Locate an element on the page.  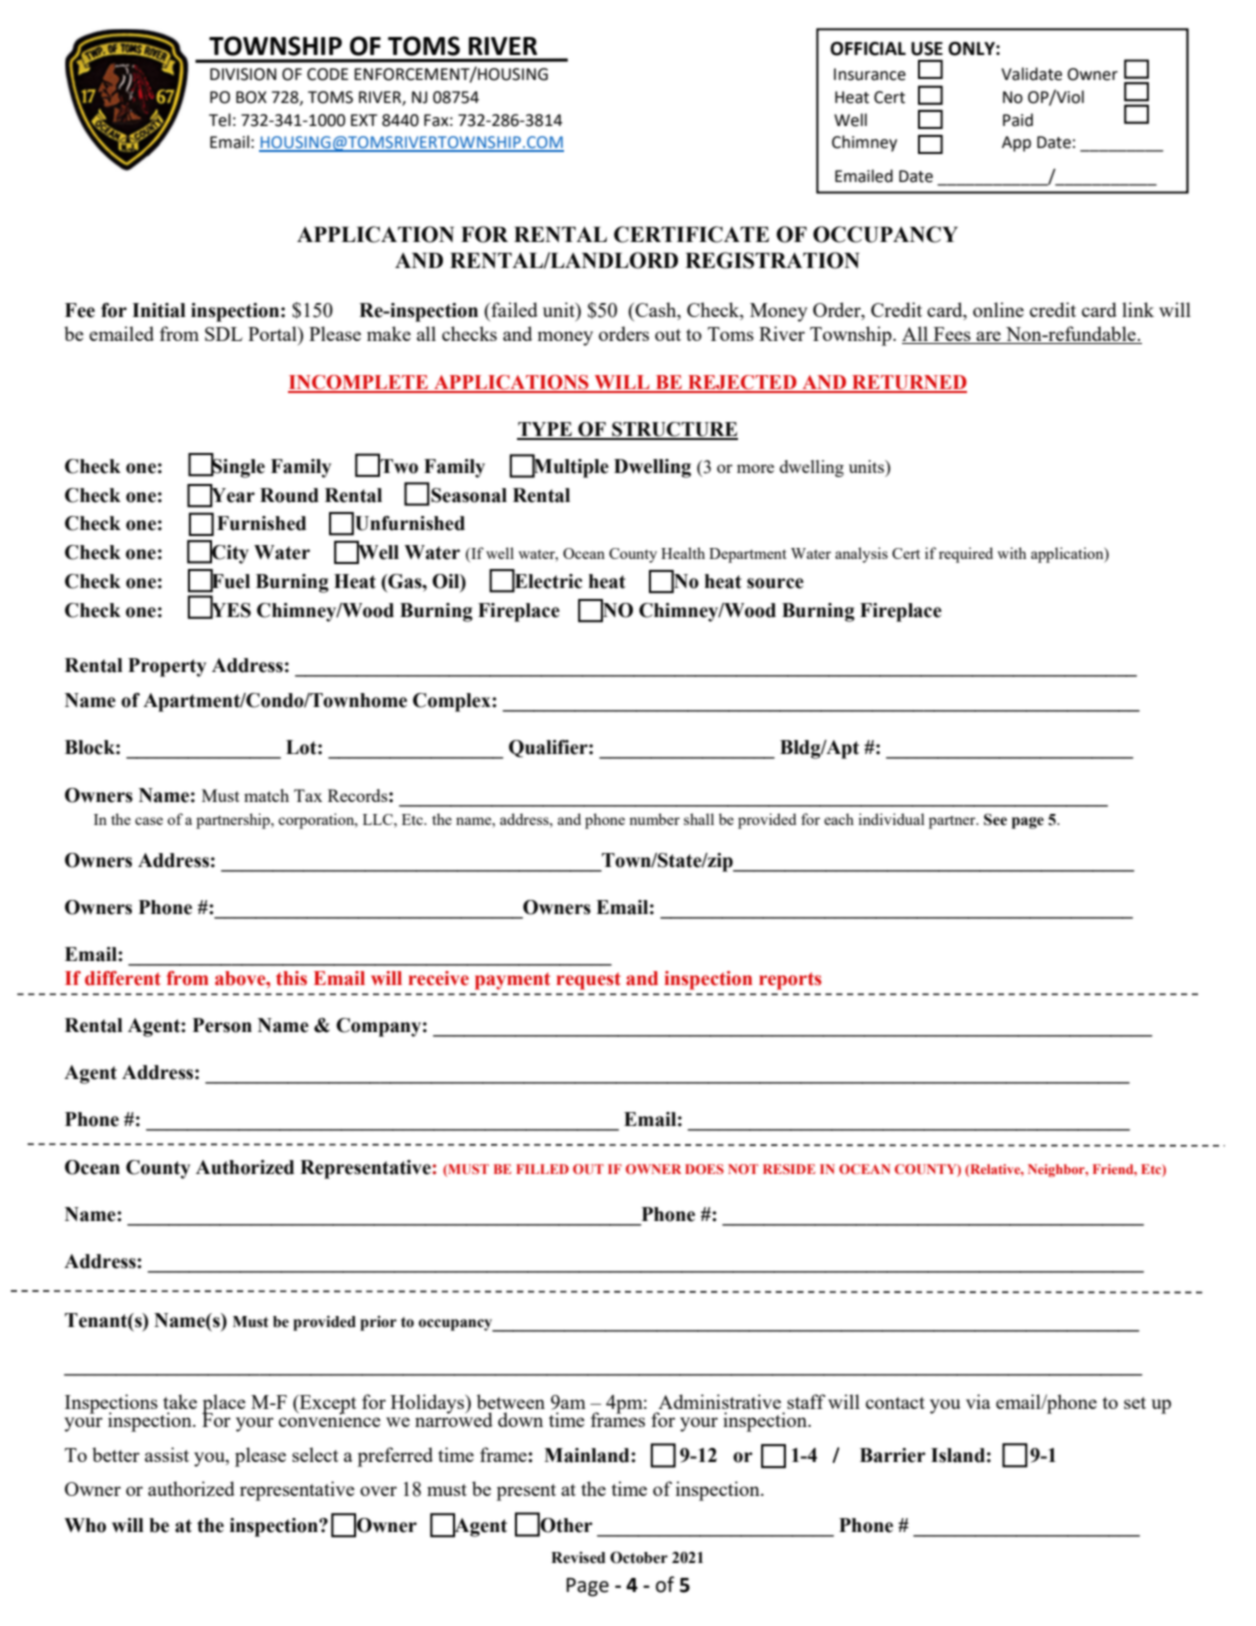
October is located at coordinates (639, 1557).
